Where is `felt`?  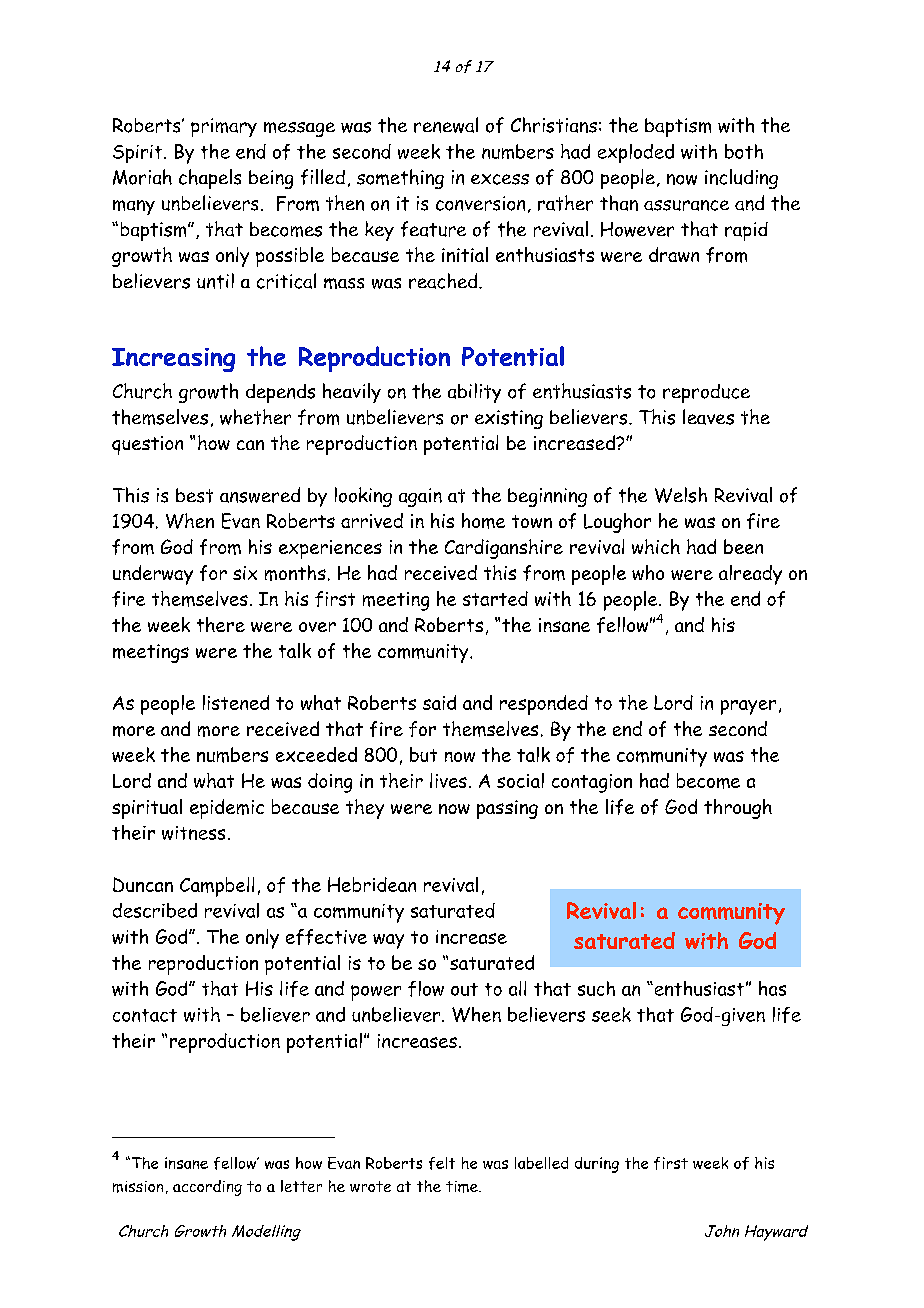 felt is located at coordinates (442, 1163).
